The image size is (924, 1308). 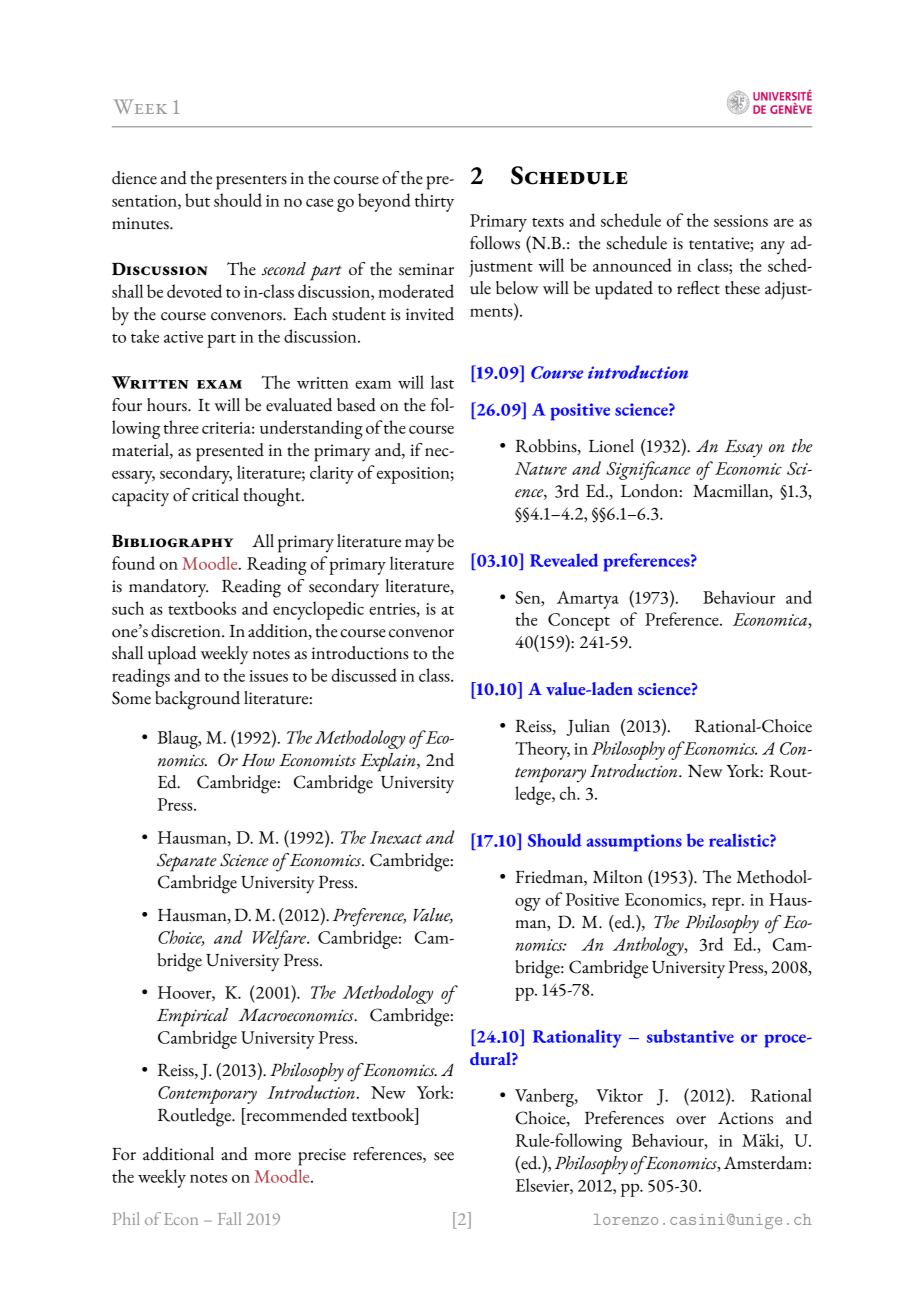 I want to click on minutes, so click(x=141, y=223).
